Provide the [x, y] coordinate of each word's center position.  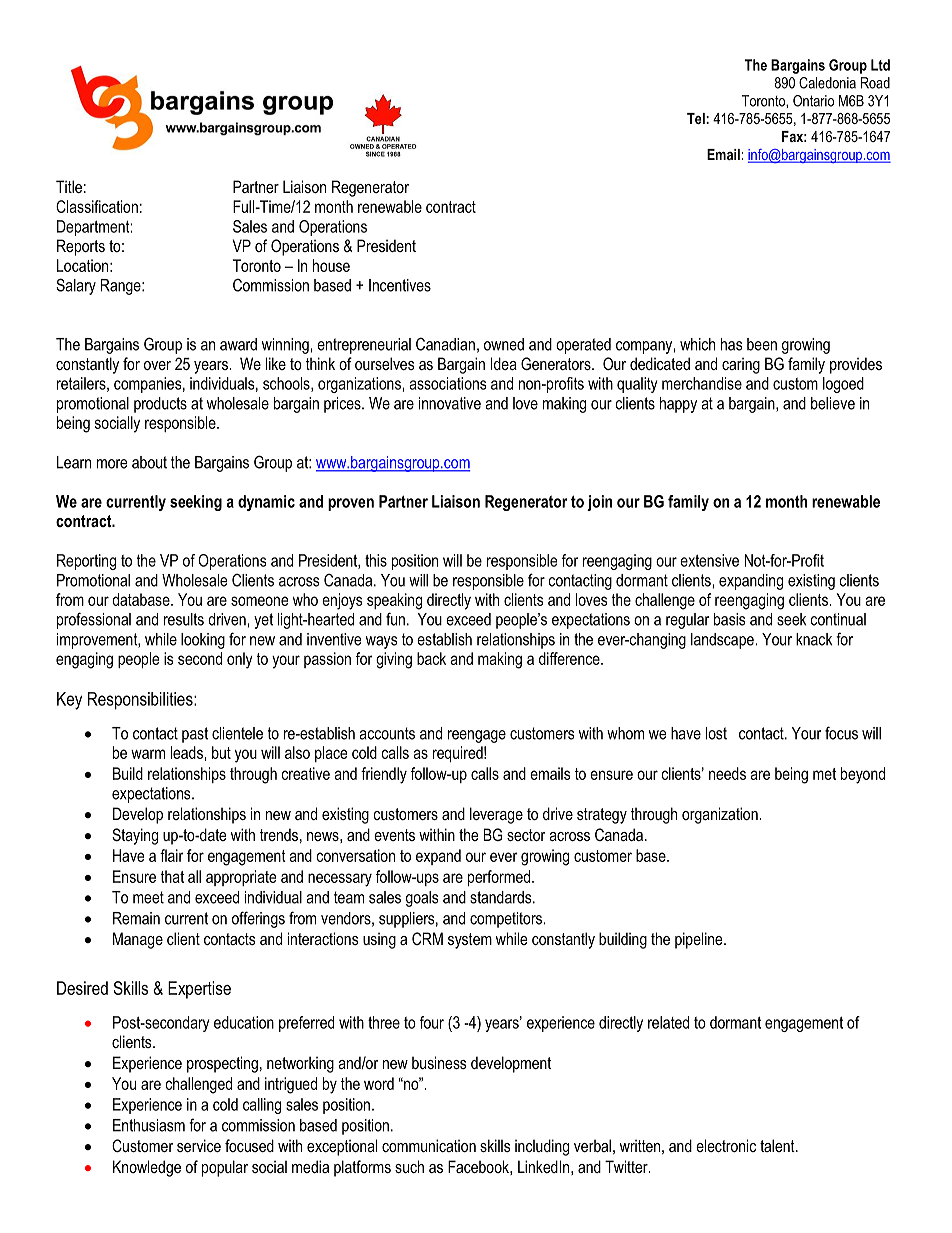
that [172, 876]
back [431, 658]
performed [500, 878]
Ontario [813, 101]
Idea [504, 363]
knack [814, 639]
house [331, 265]
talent [778, 1145]
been [762, 344]
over [157, 365]
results [184, 619]
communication [429, 1145]
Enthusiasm [149, 1125]
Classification [97, 206]
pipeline [700, 940]
